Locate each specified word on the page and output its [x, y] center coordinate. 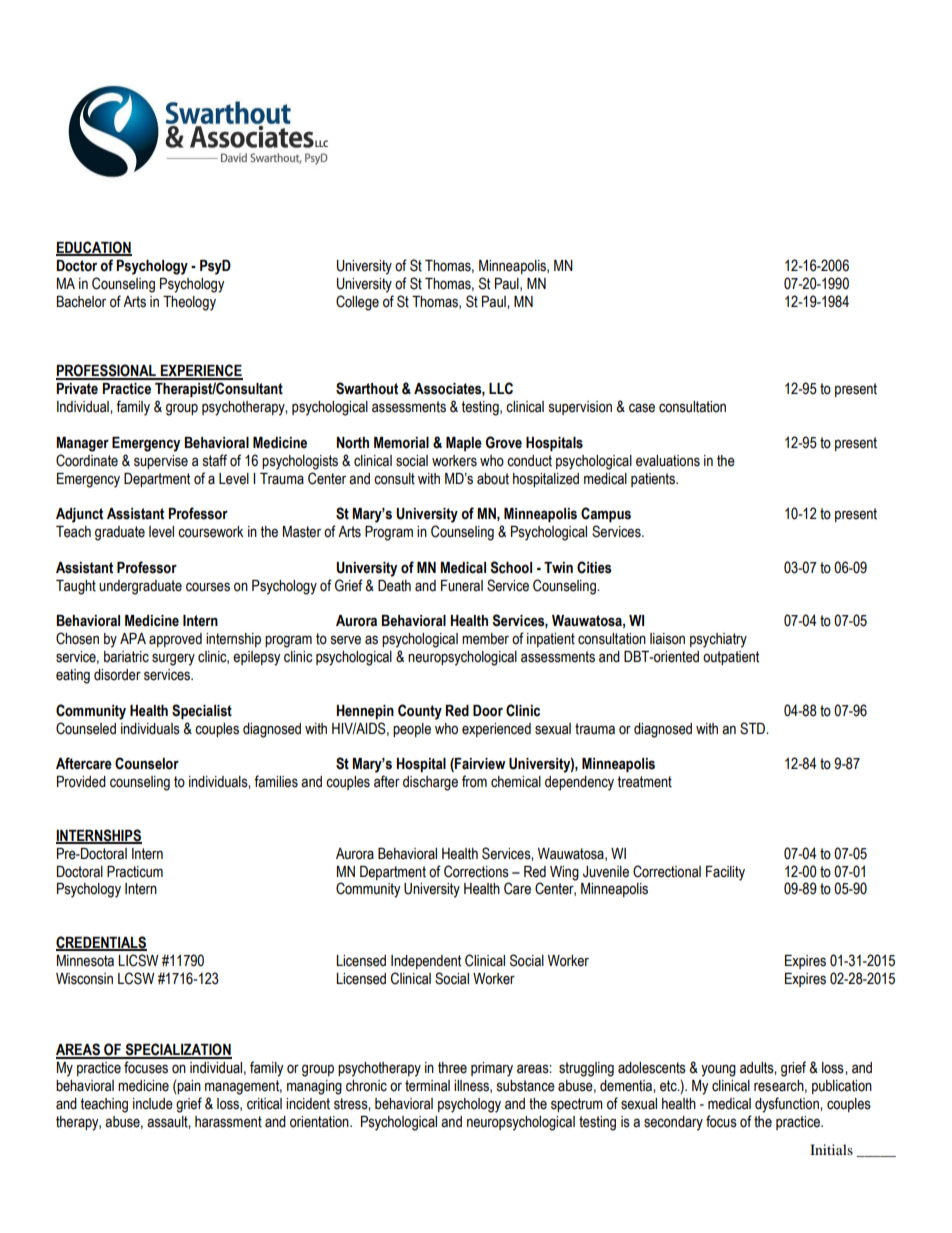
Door [488, 711]
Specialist [202, 711]
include [153, 1104]
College [357, 303]
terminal [427, 1086]
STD [753, 728]
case [642, 408]
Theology [189, 303]
